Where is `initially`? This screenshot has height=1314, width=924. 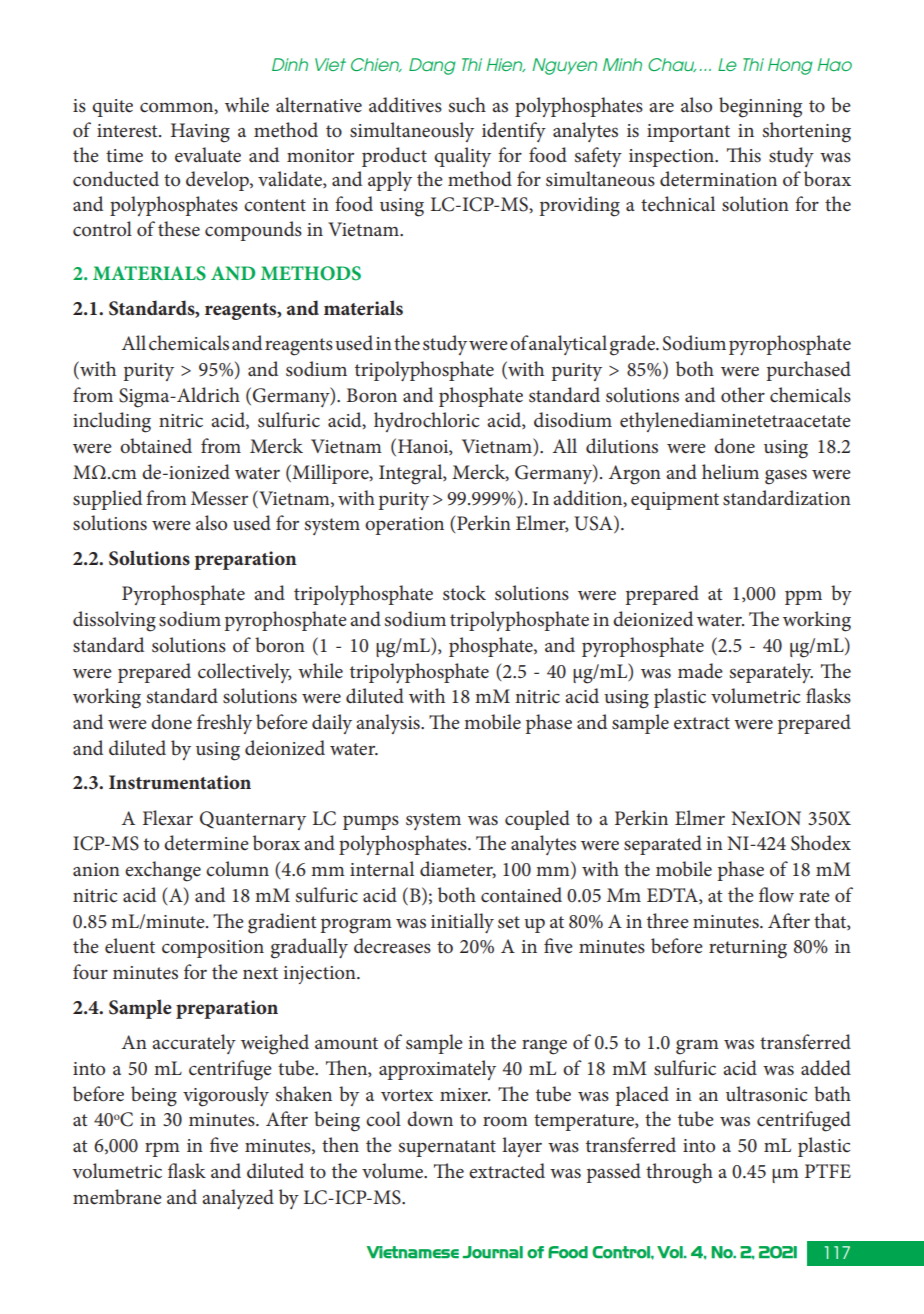 initially is located at coordinates (462, 923).
